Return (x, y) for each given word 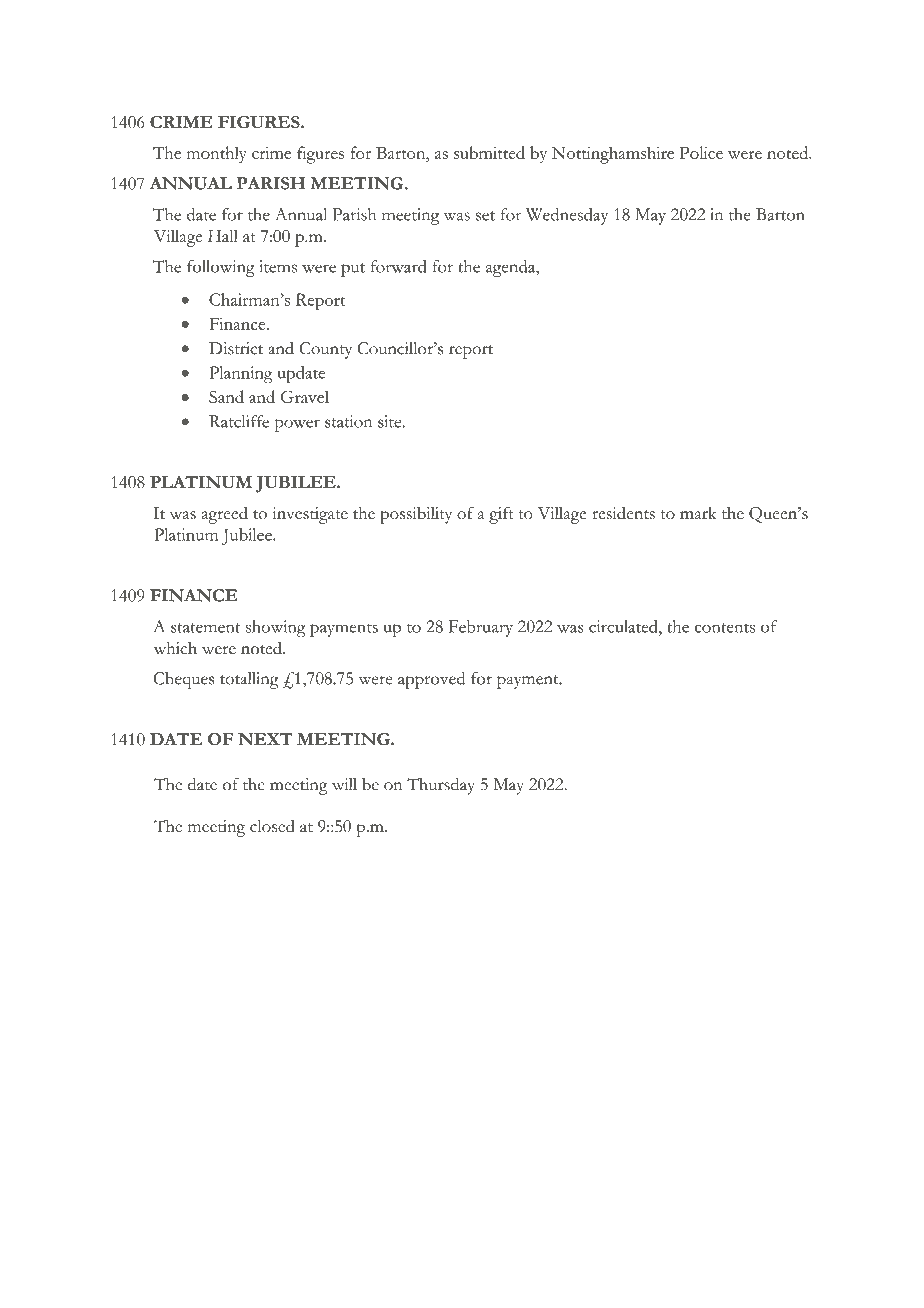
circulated (624, 626)
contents (725, 628)
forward (398, 266)
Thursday (441, 786)
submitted (489, 152)
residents (623, 512)
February (481, 628)
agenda (511, 268)
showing (276, 628)
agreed (225, 515)
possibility (416, 515)
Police (701, 152)
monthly (217, 155)
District (236, 348)
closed (272, 826)
